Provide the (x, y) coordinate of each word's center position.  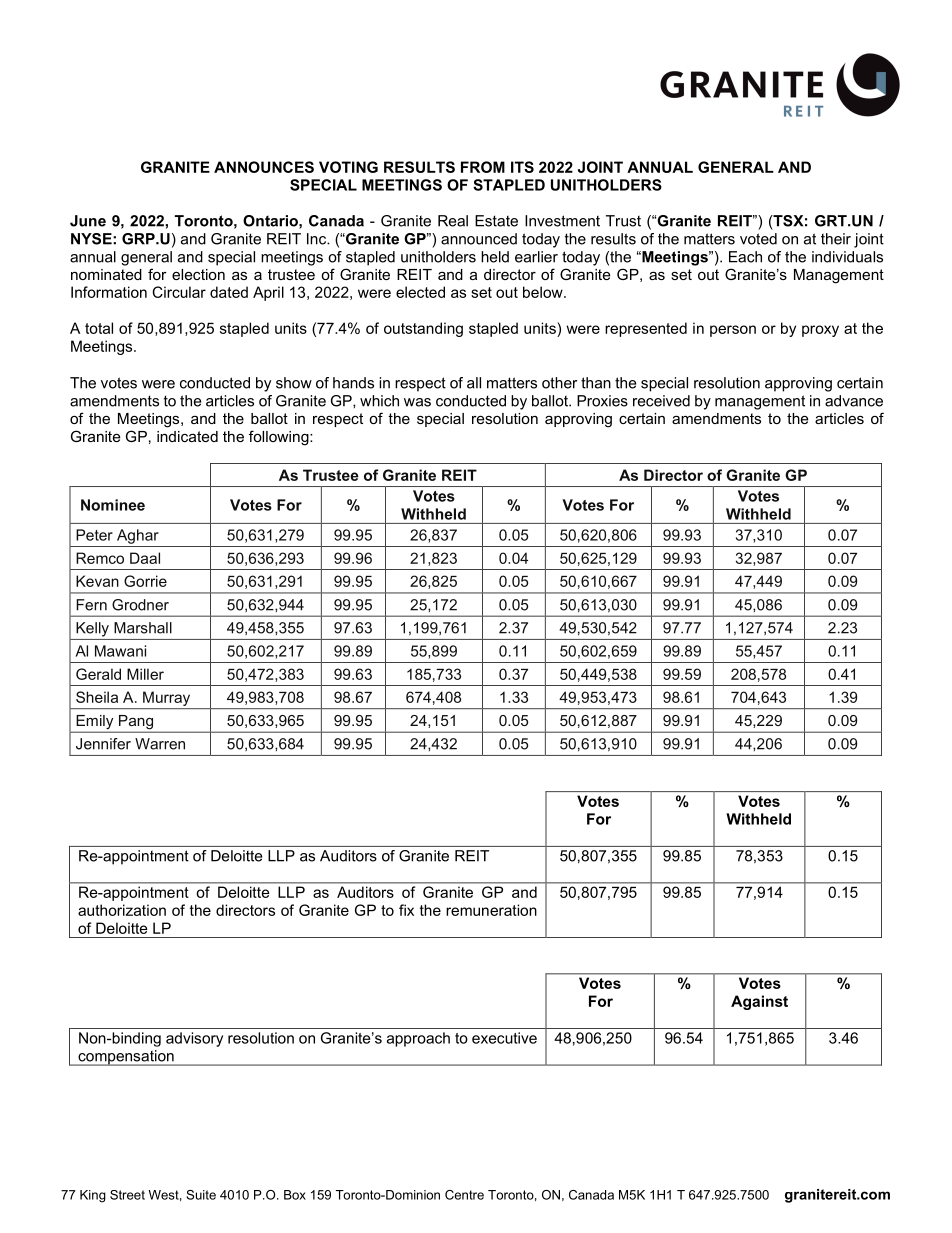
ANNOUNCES (264, 167)
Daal (145, 558)
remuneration (491, 910)
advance (854, 401)
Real (453, 221)
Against (759, 1002)
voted (758, 239)
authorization (122, 910)
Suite (201, 1195)
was (417, 402)
